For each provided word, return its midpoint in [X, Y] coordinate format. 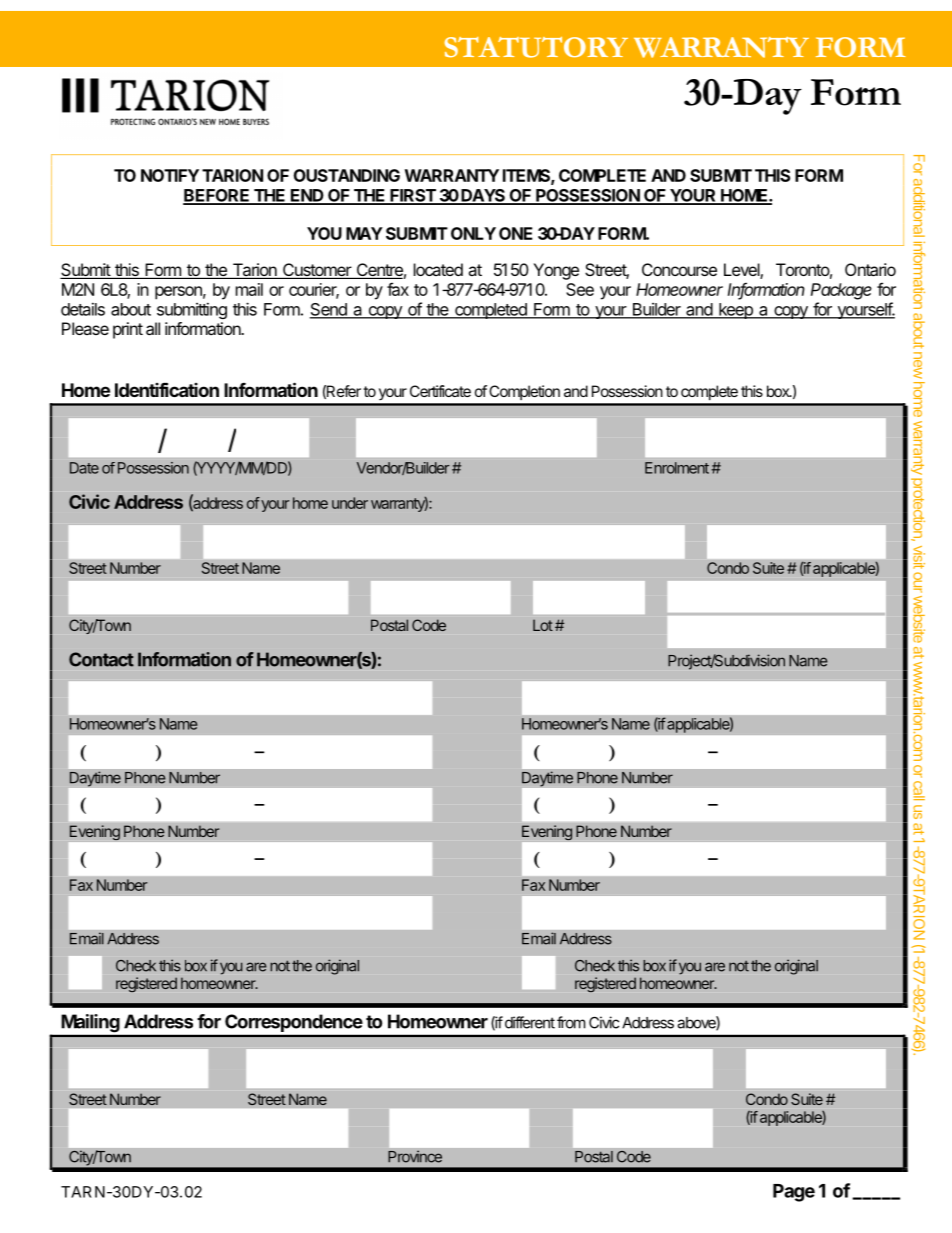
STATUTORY [536, 47]
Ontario [870, 269]
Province [415, 1156]
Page [794, 1193]
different [530, 1022]
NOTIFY [170, 175]
